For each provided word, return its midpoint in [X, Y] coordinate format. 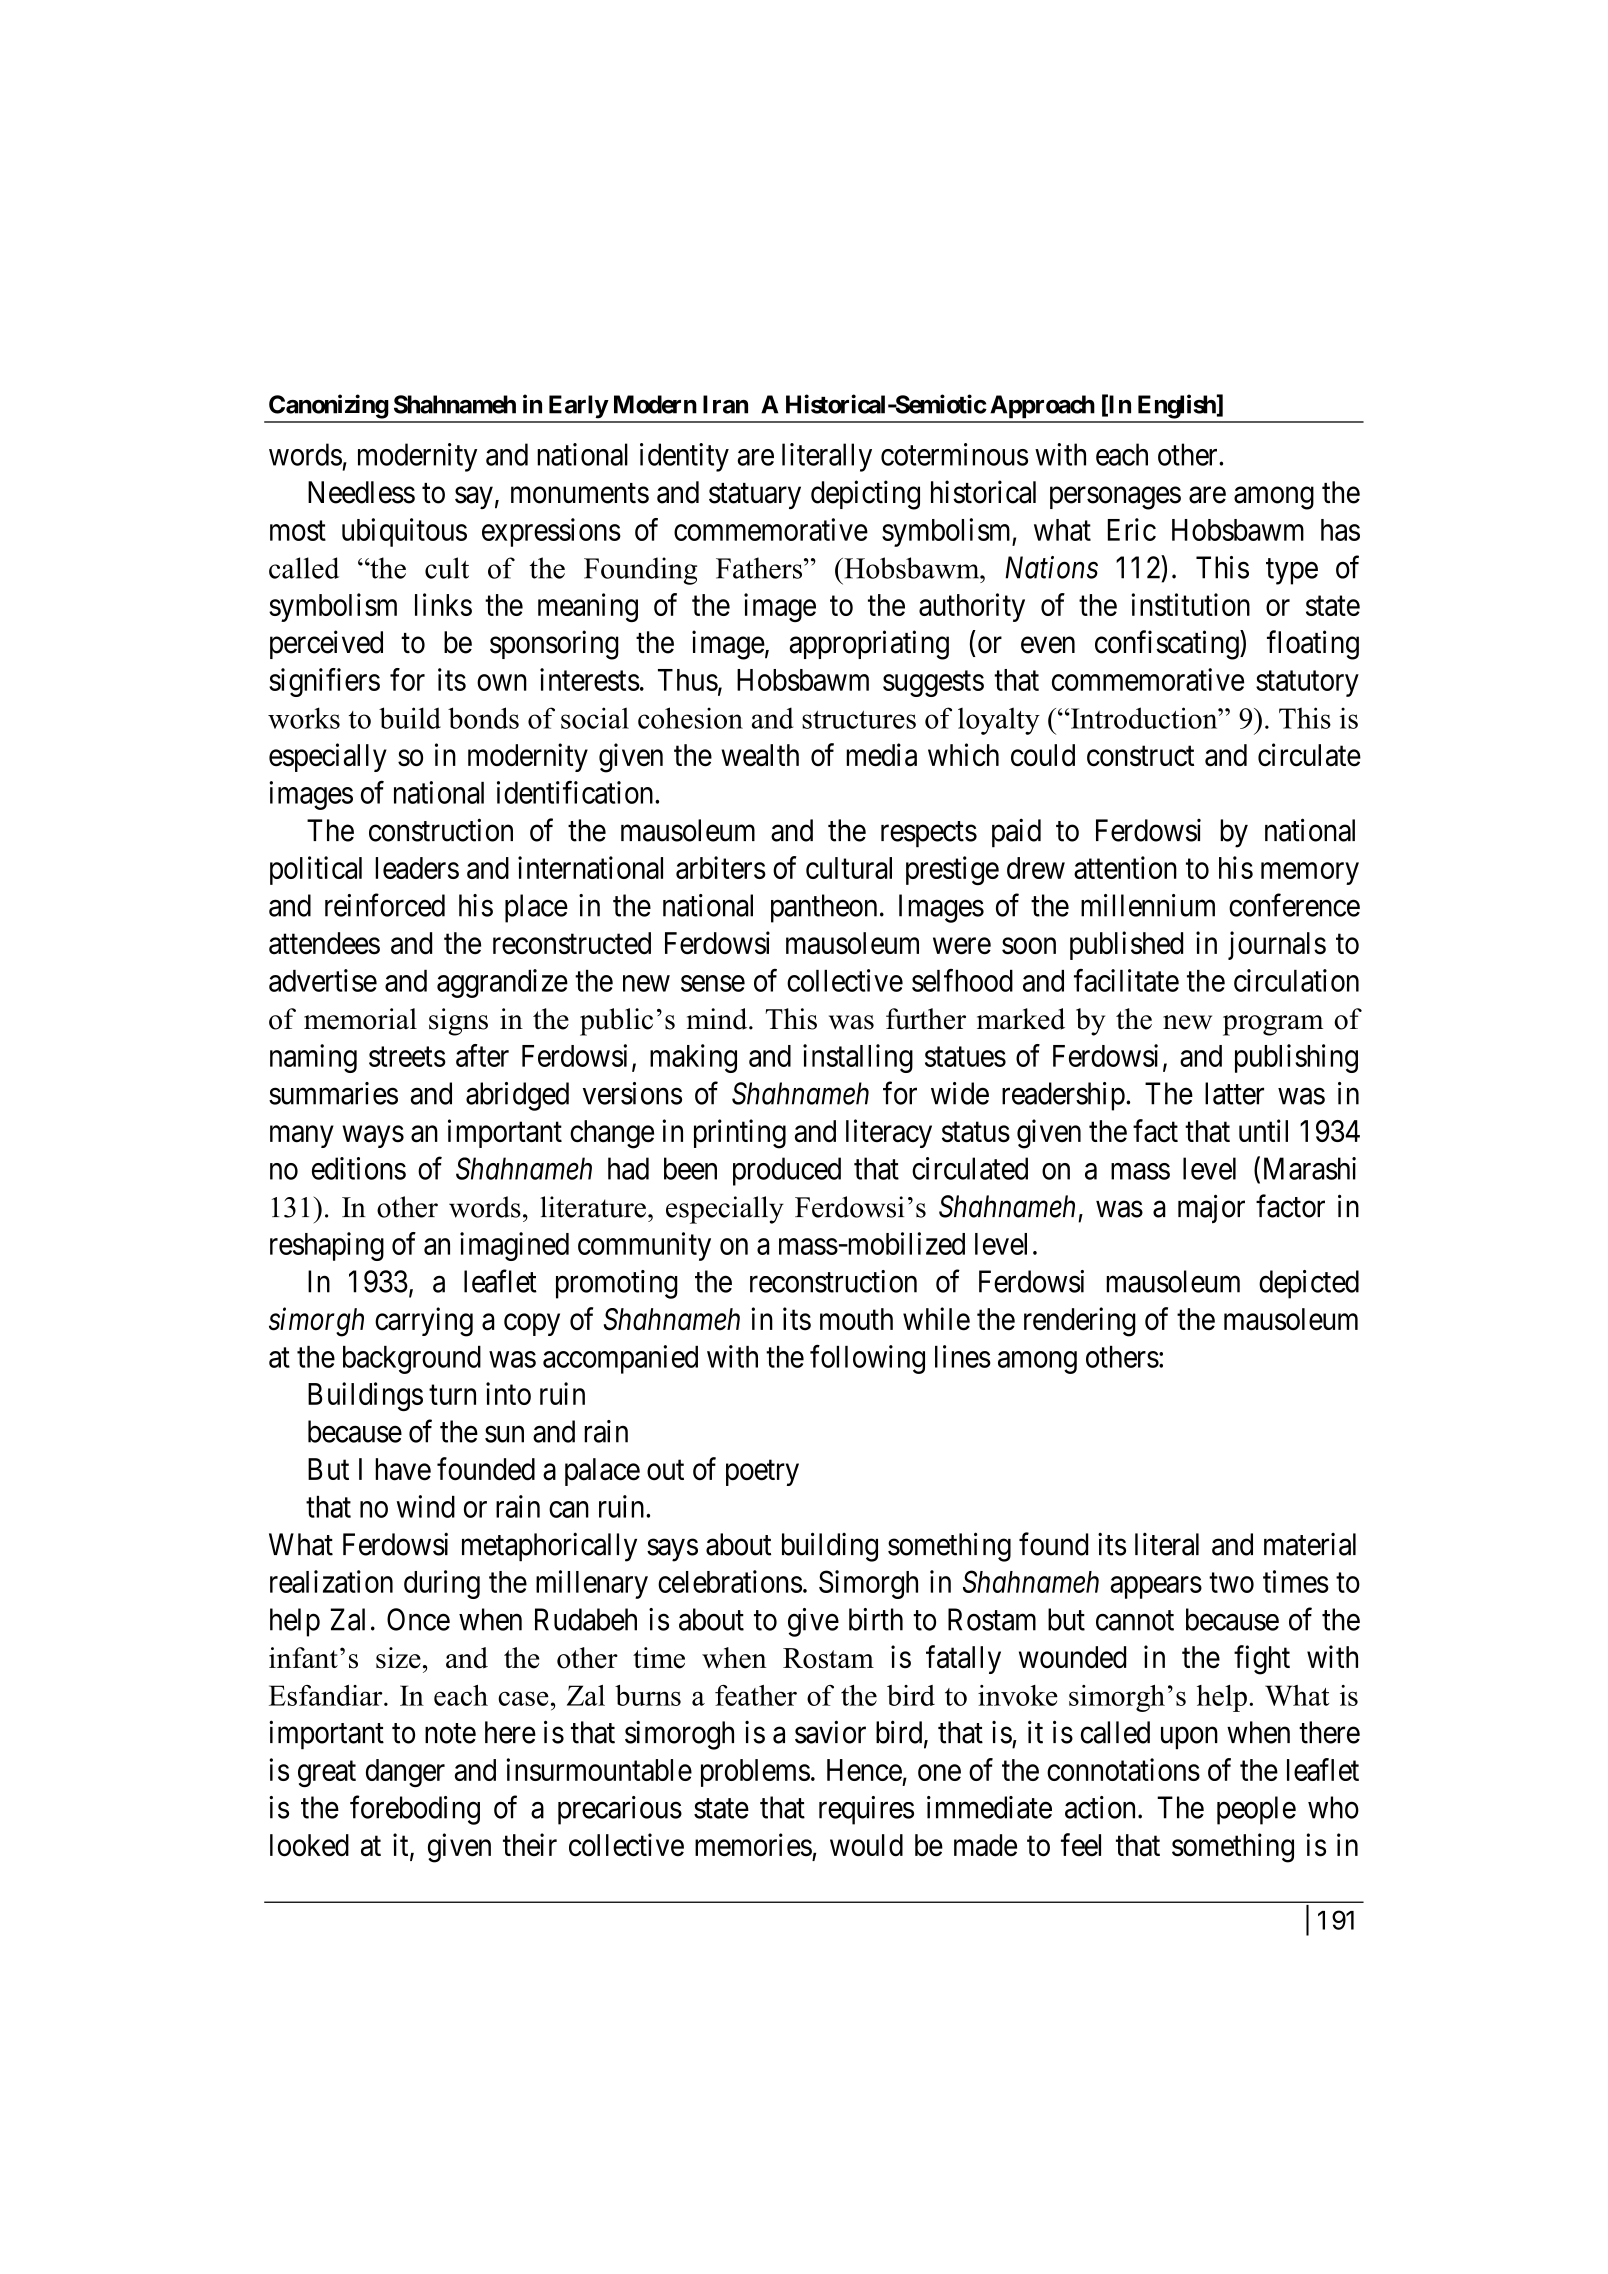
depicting [865, 495]
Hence [864, 1770]
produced [787, 1171]
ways [373, 1137]
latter [1234, 1093]
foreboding [415, 1810]
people [1256, 1810]
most [298, 531]
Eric [1132, 529]
